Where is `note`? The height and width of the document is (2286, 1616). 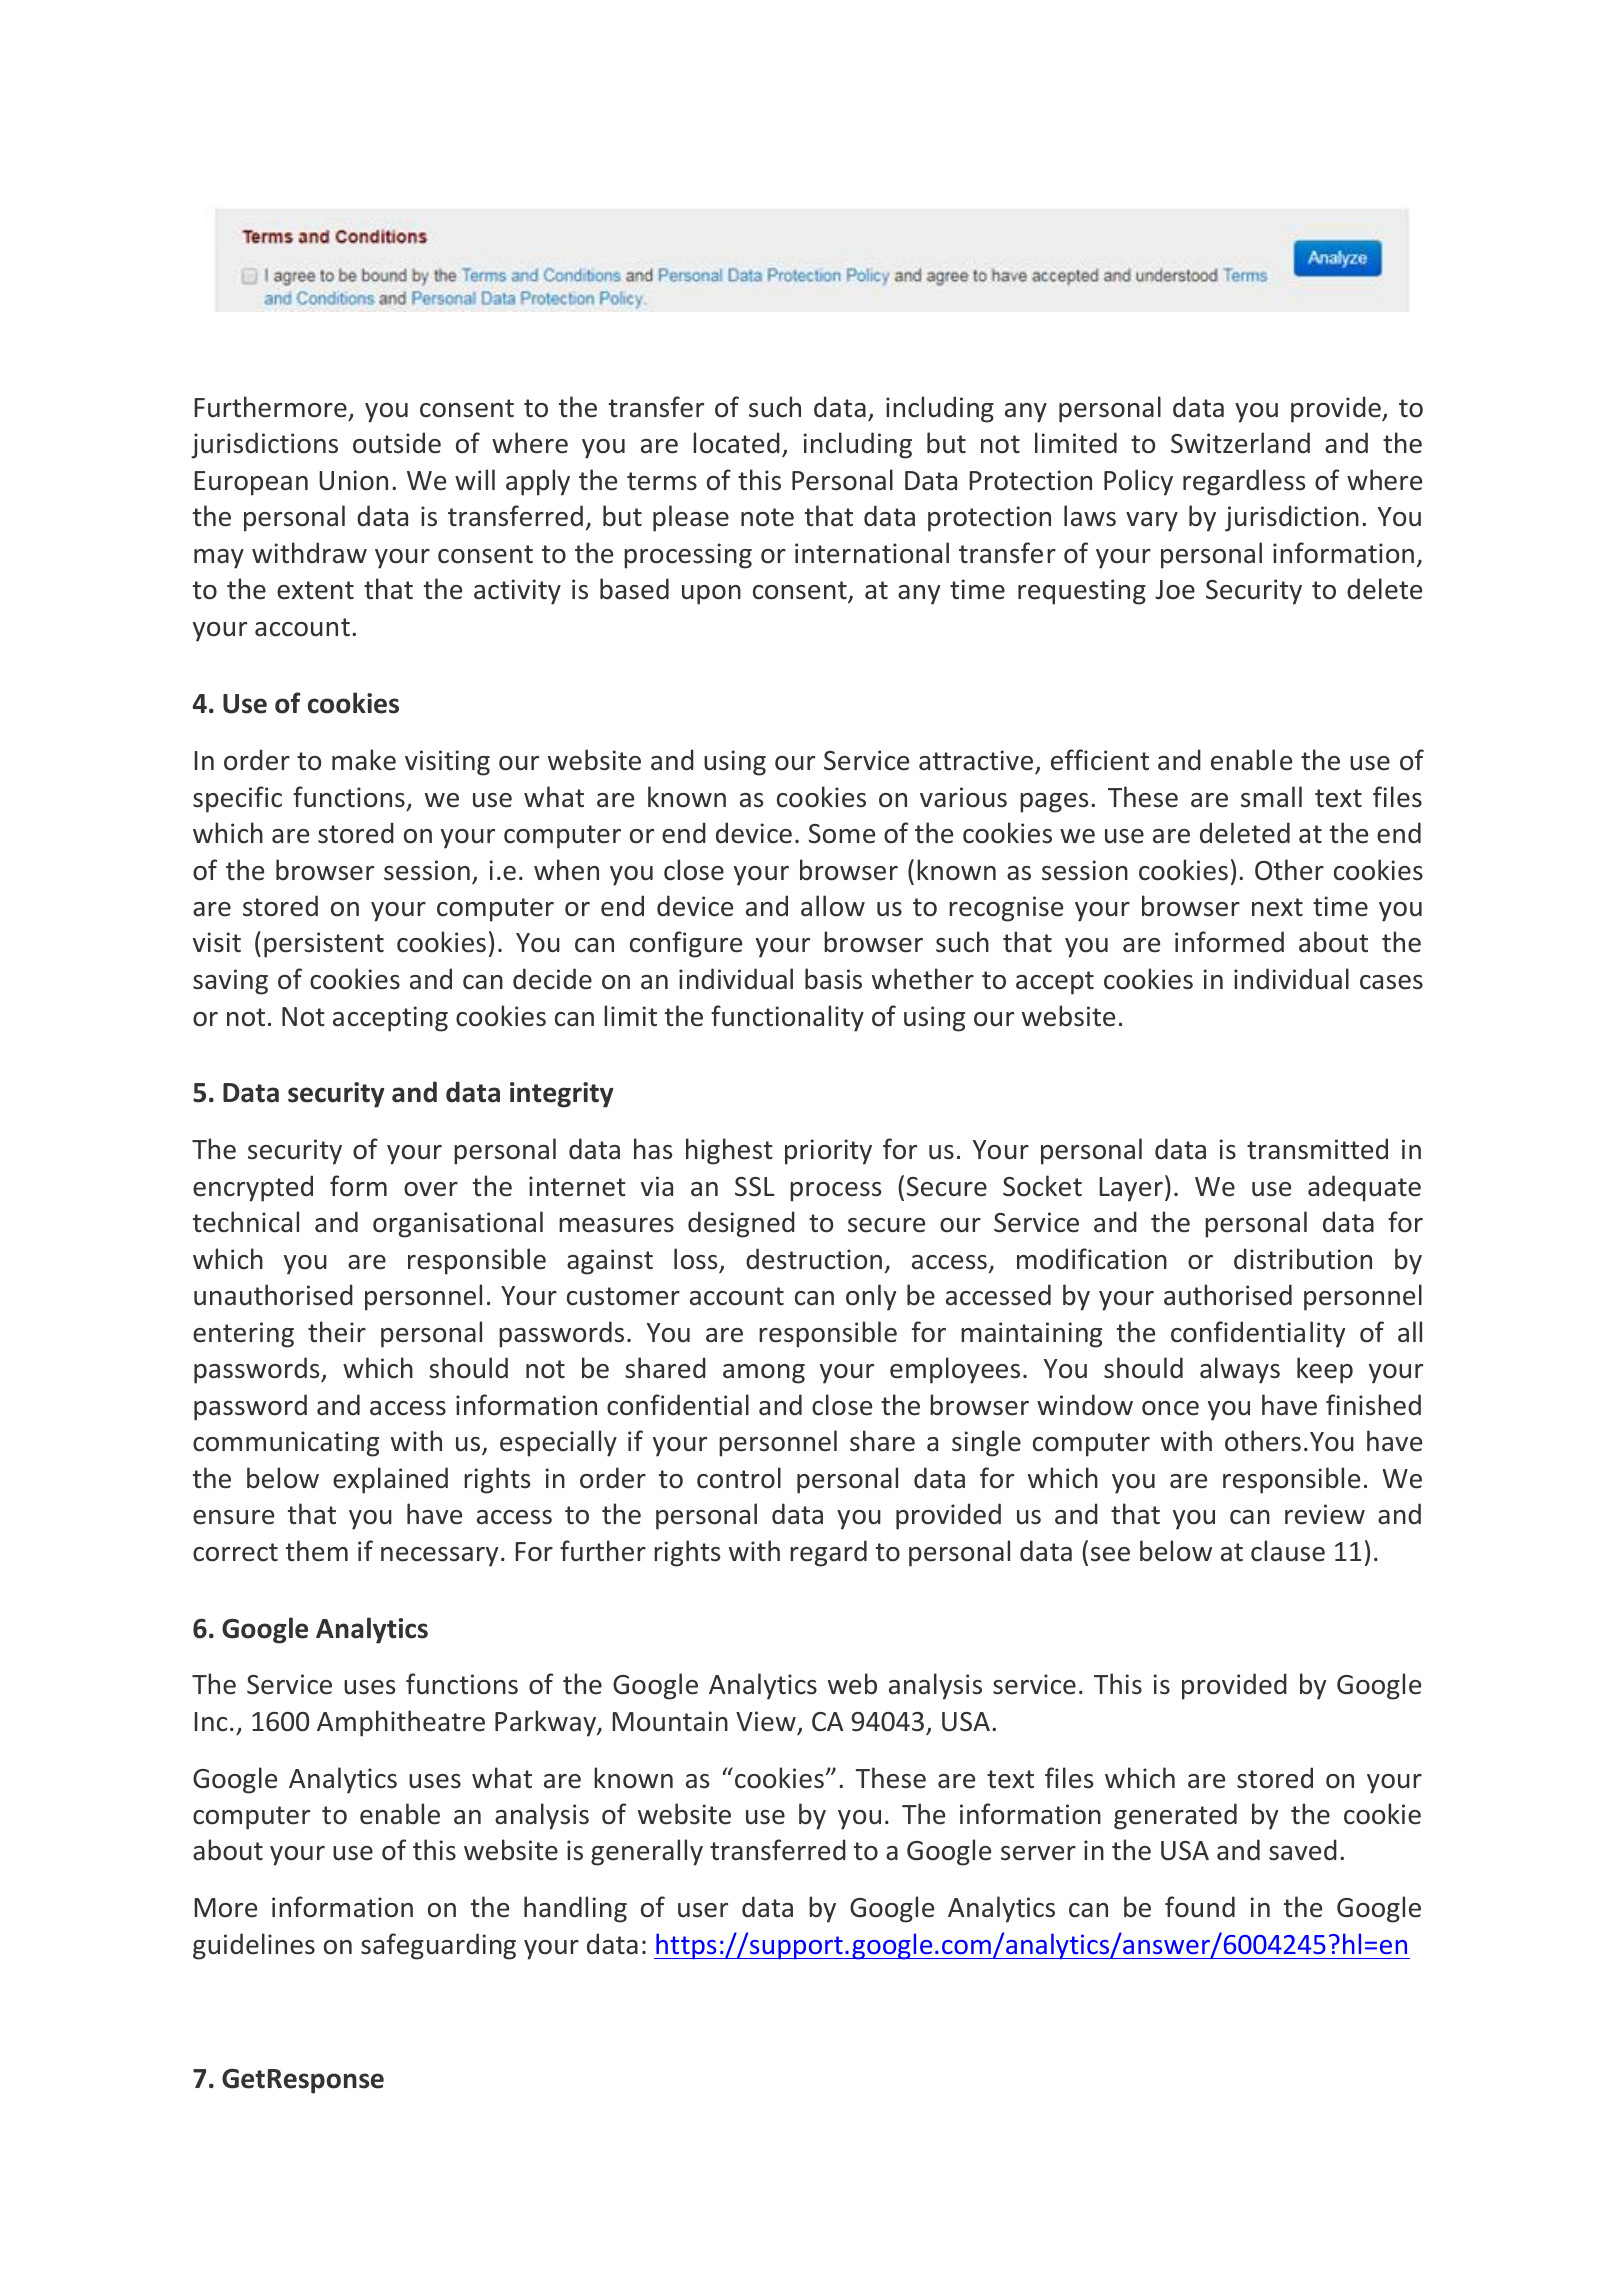 note is located at coordinates (767, 517).
